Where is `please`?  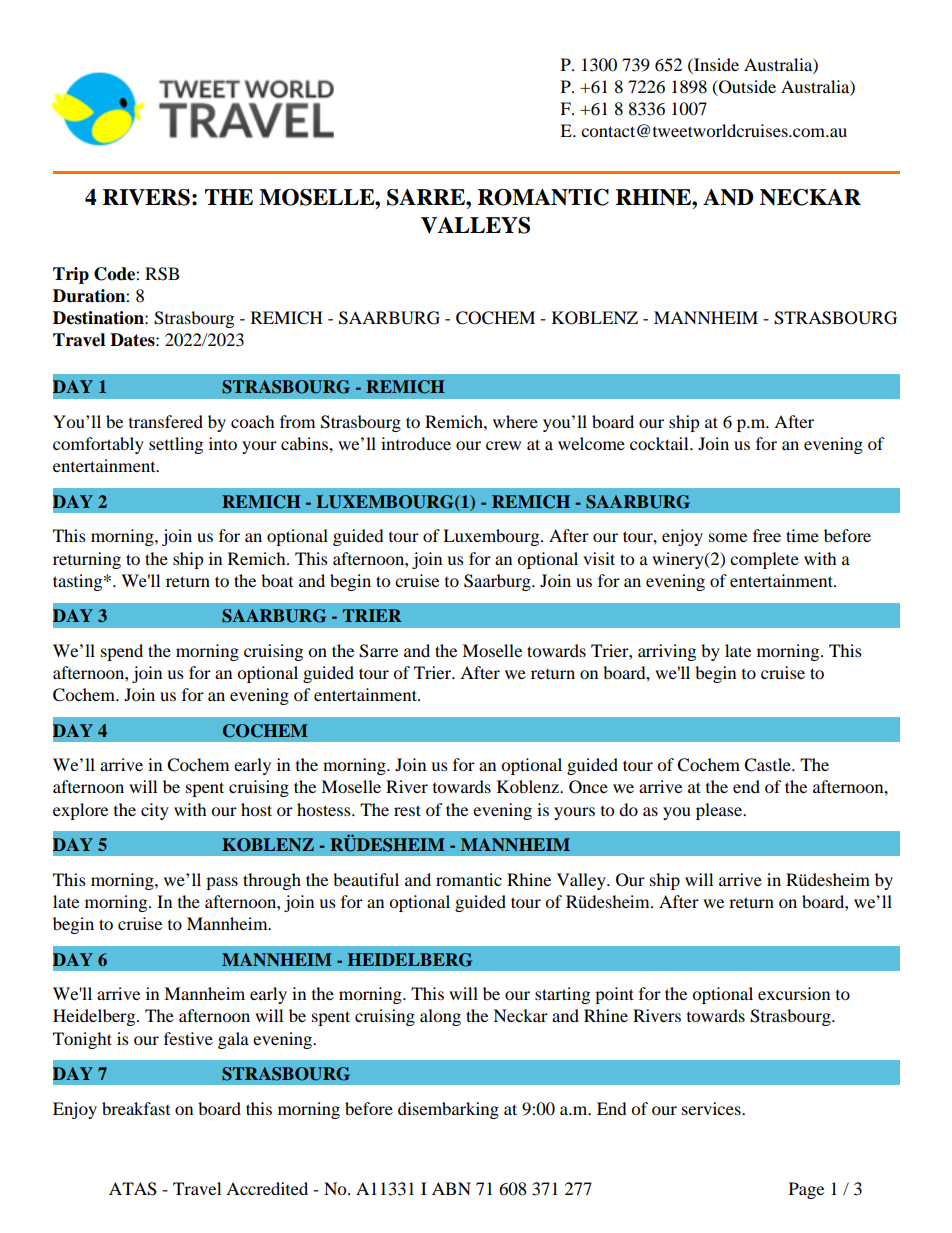 please is located at coordinates (720, 811).
